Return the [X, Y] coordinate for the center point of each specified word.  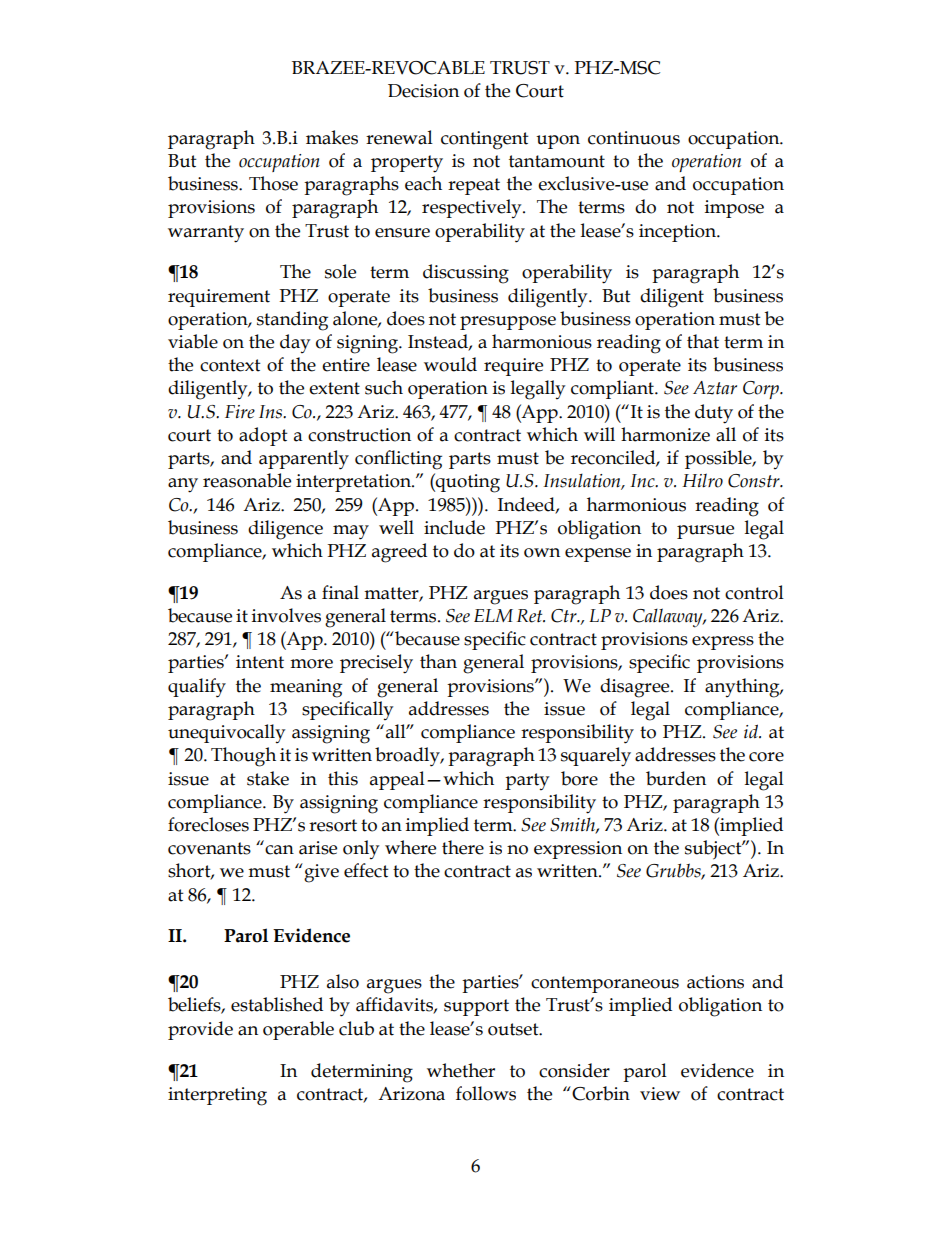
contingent [485, 140]
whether [461, 1070]
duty [714, 414]
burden [676, 778]
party [527, 781]
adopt [263, 436]
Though [243, 757]
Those [273, 183]
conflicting [398, 460]
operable [298, 1030]
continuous [634, 138]
